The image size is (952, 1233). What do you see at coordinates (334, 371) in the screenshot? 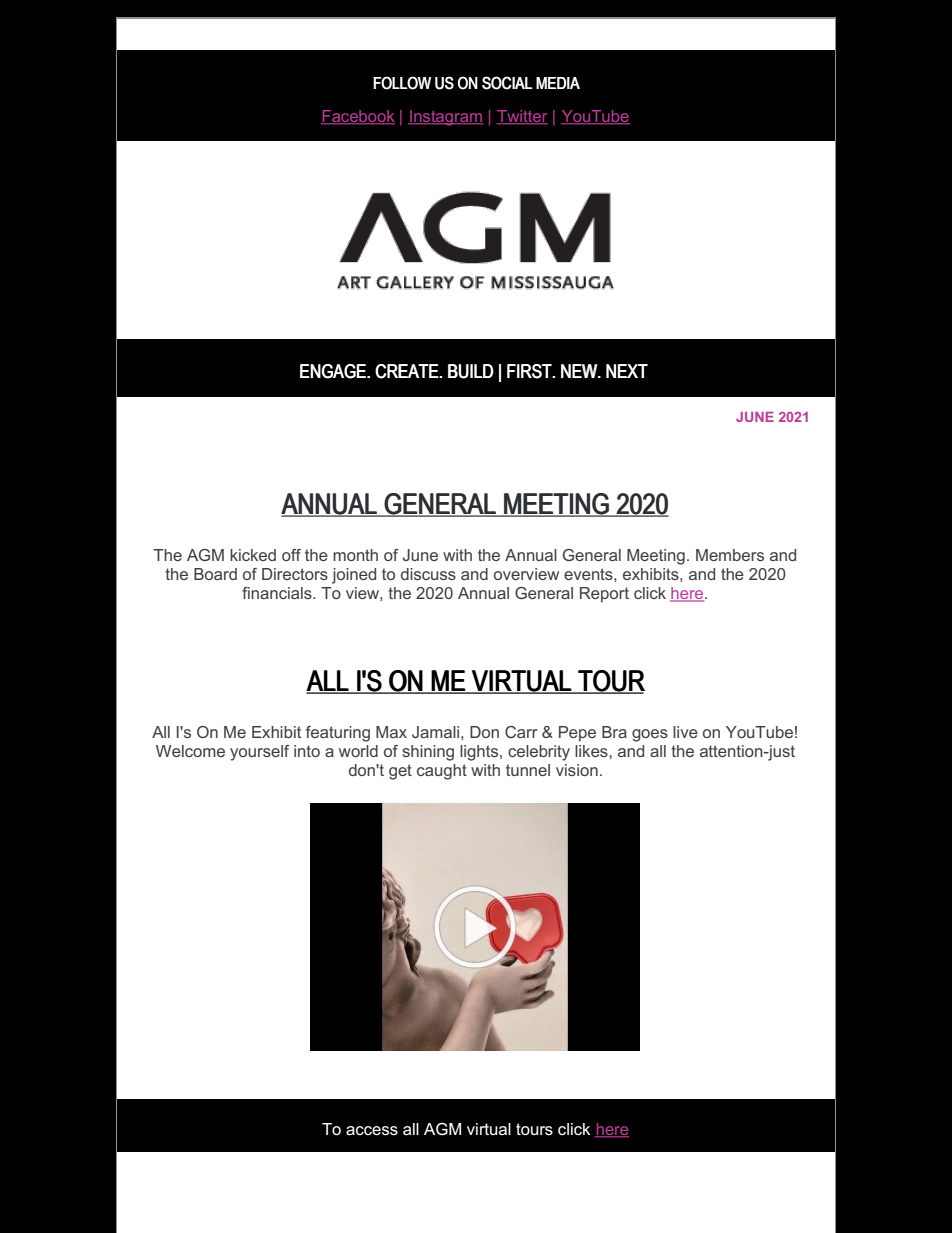
I see `ENGAGE` at bounding box center [334, 371].
